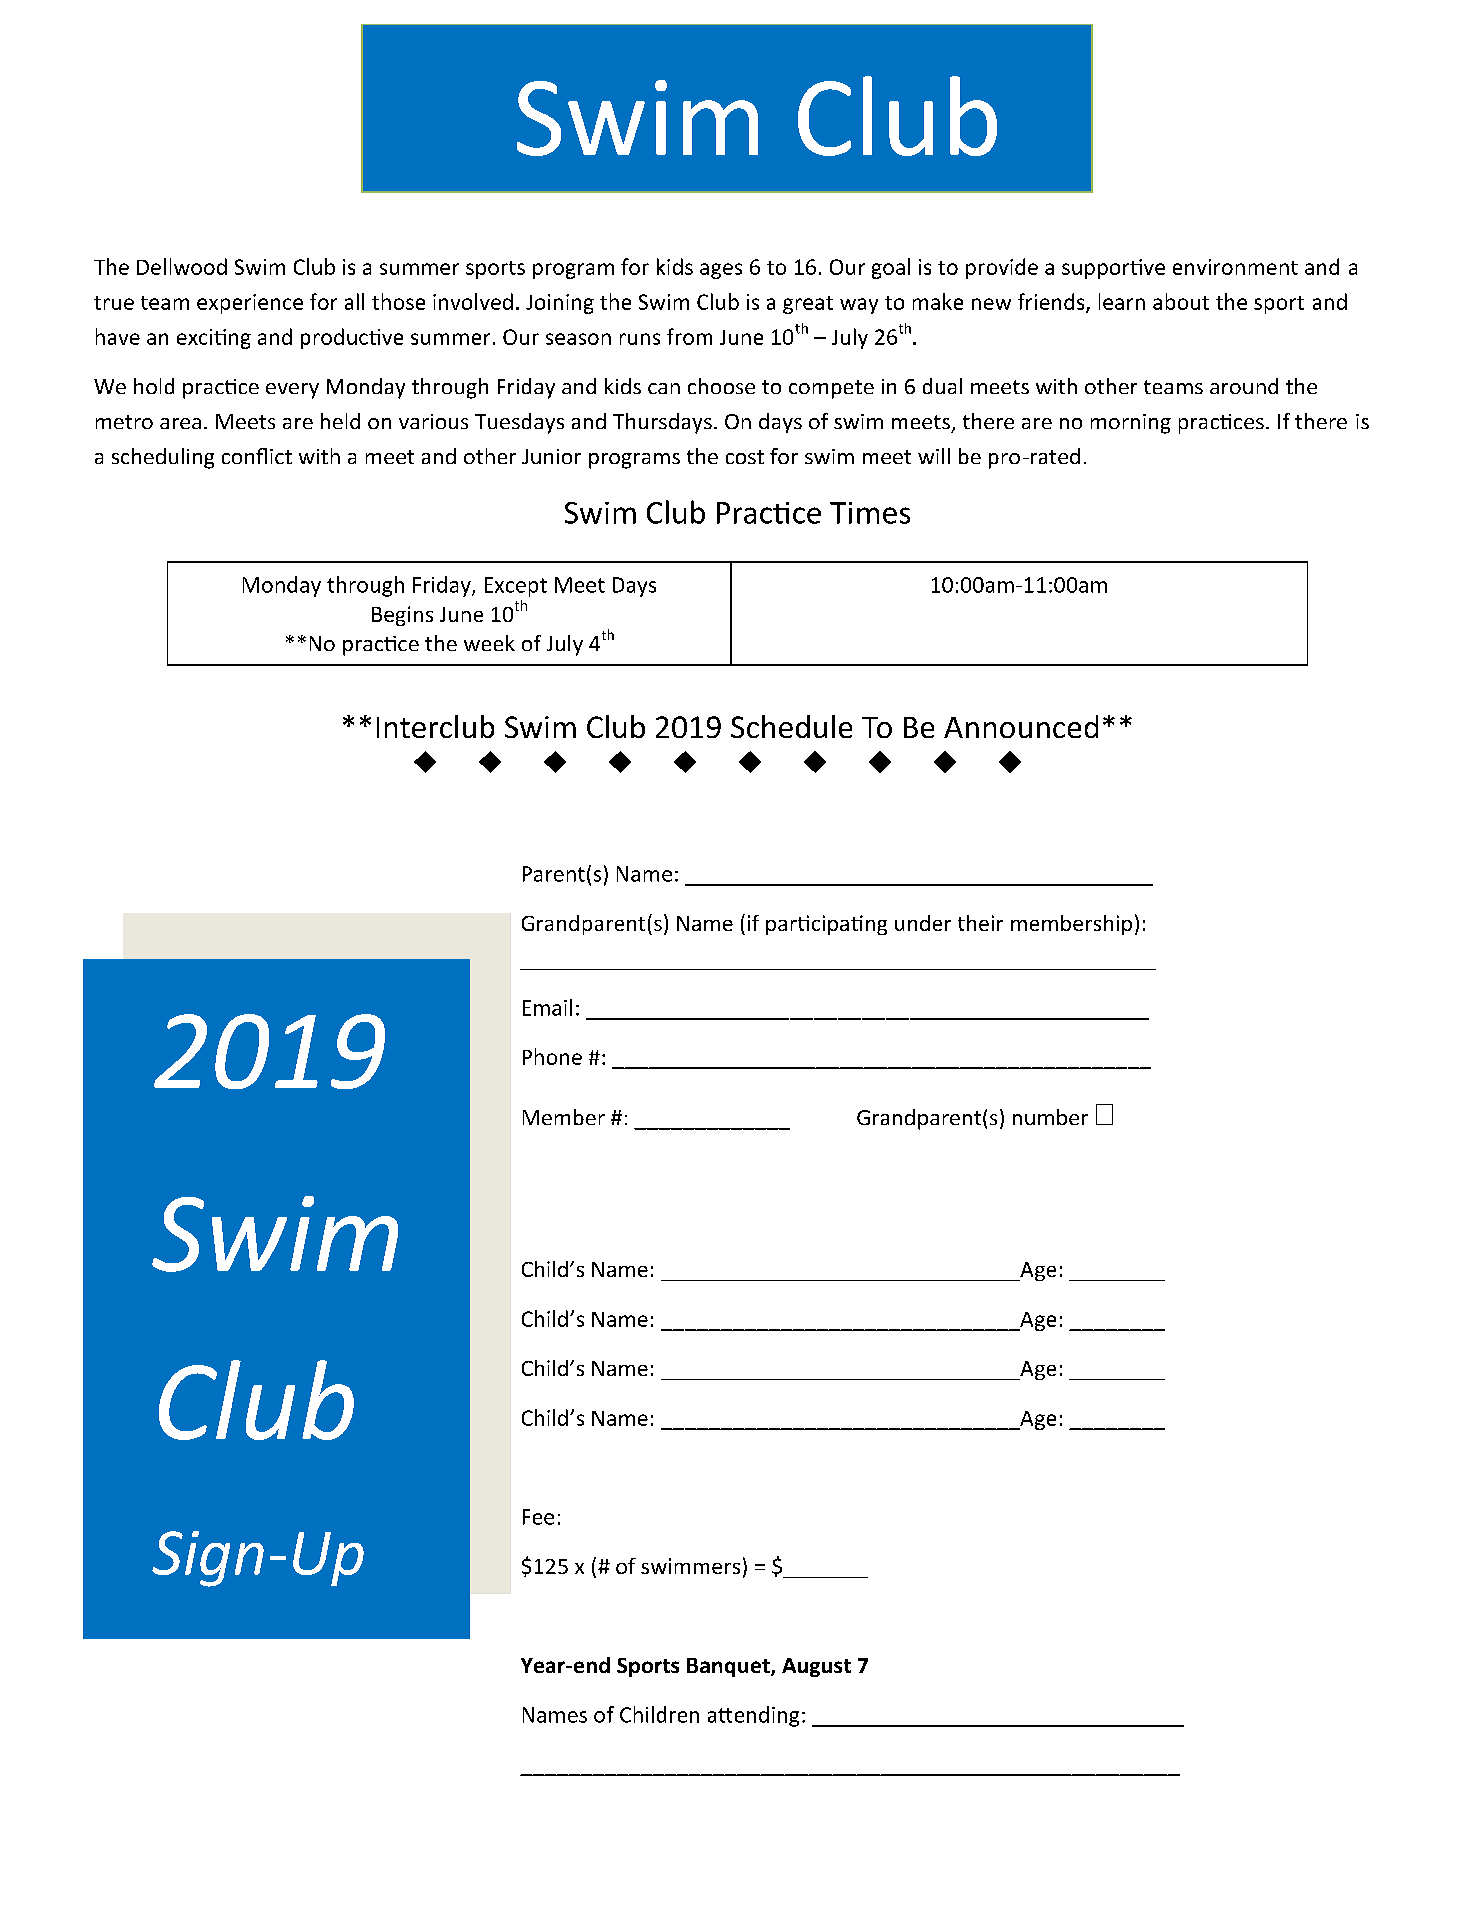 Image resolution: width=1475 pixels, height=1909 pixels. I want to click on learn, so click(1122, 301).
